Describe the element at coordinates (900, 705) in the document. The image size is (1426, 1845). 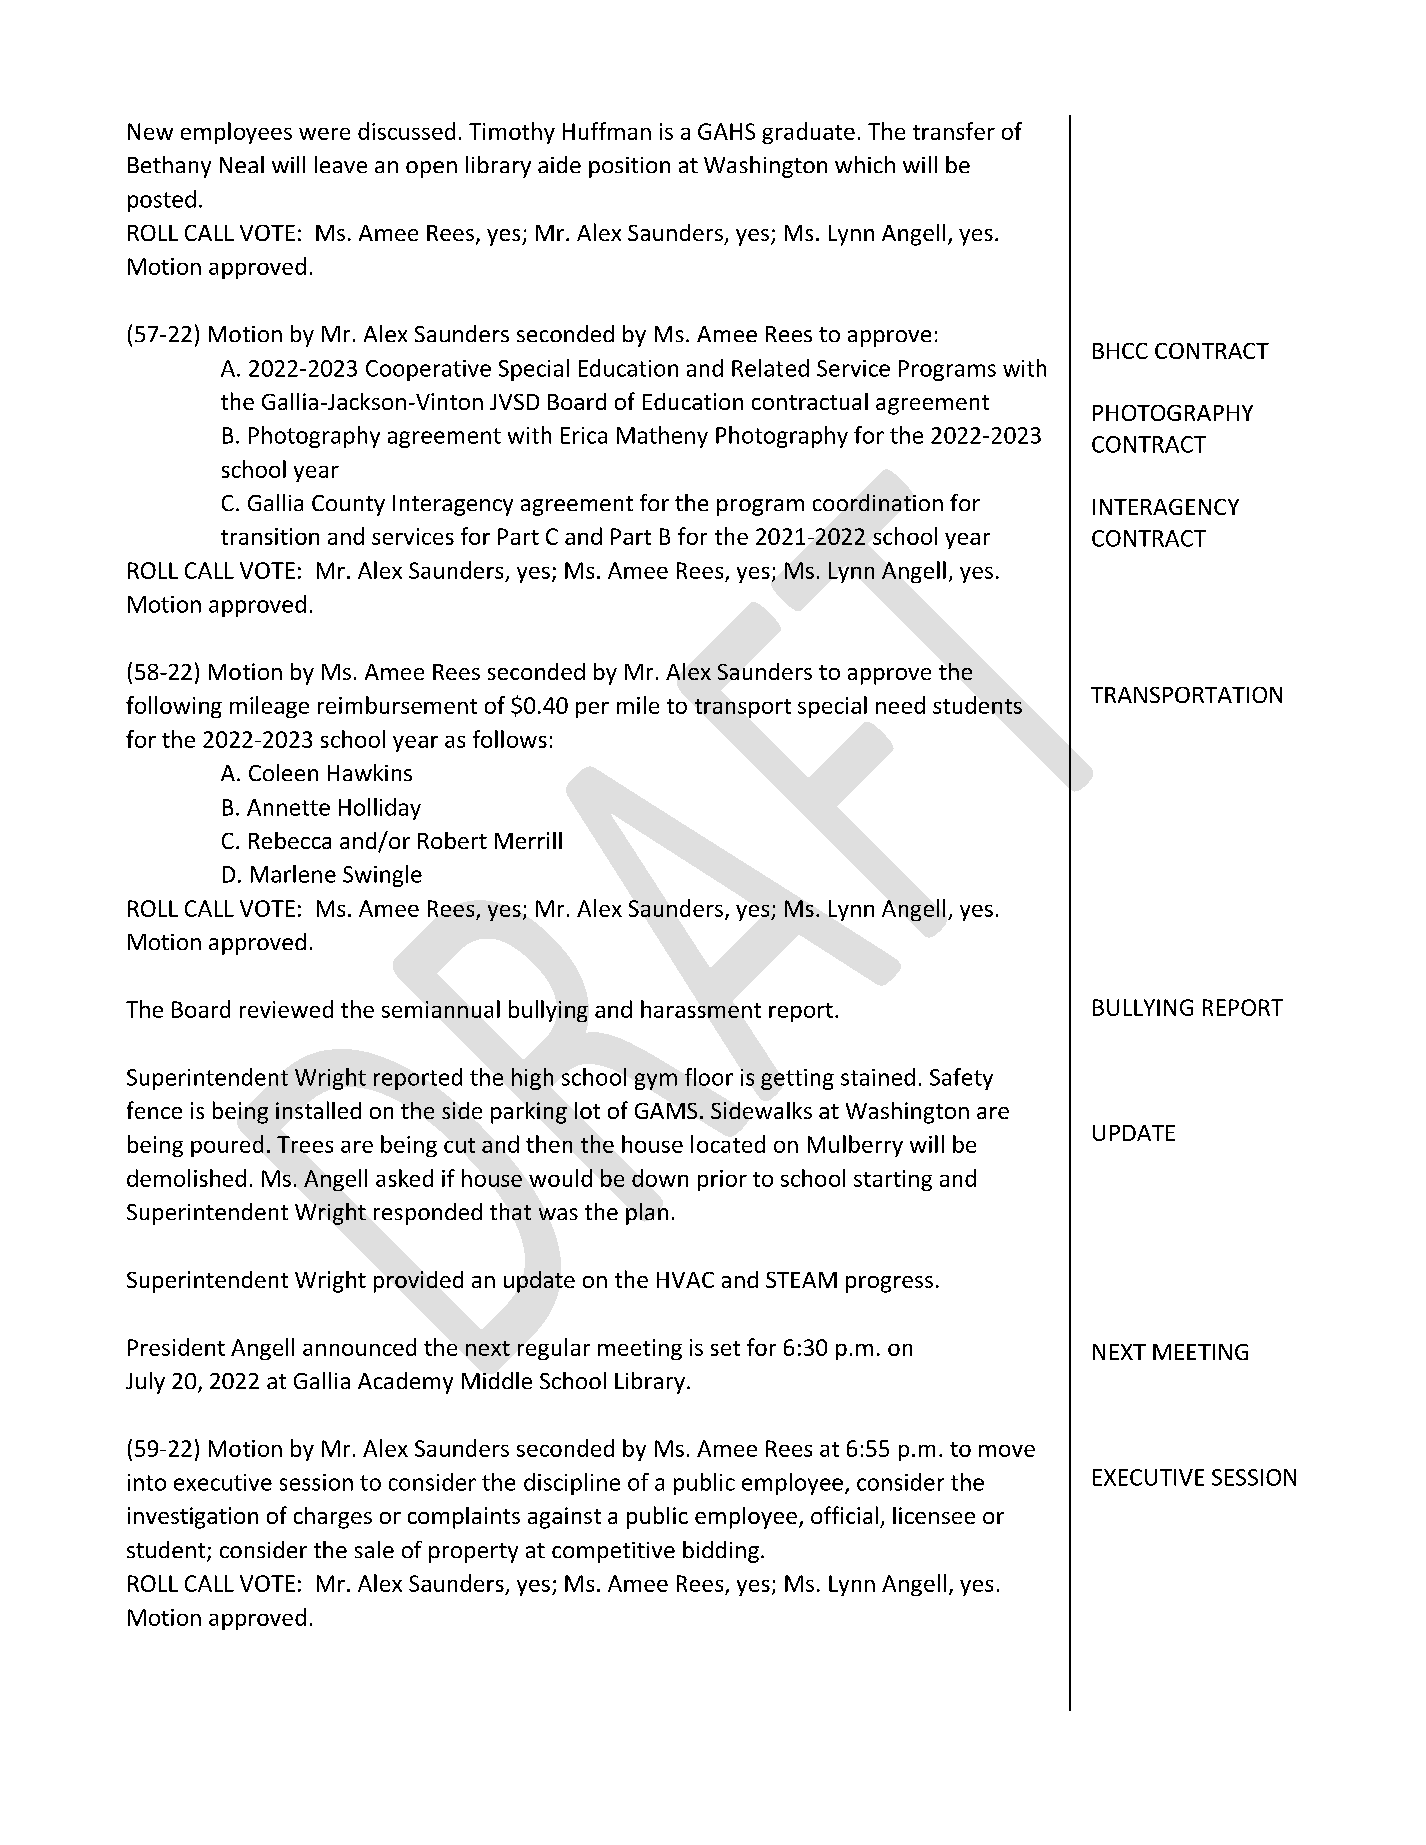
I see `need` at that location.
